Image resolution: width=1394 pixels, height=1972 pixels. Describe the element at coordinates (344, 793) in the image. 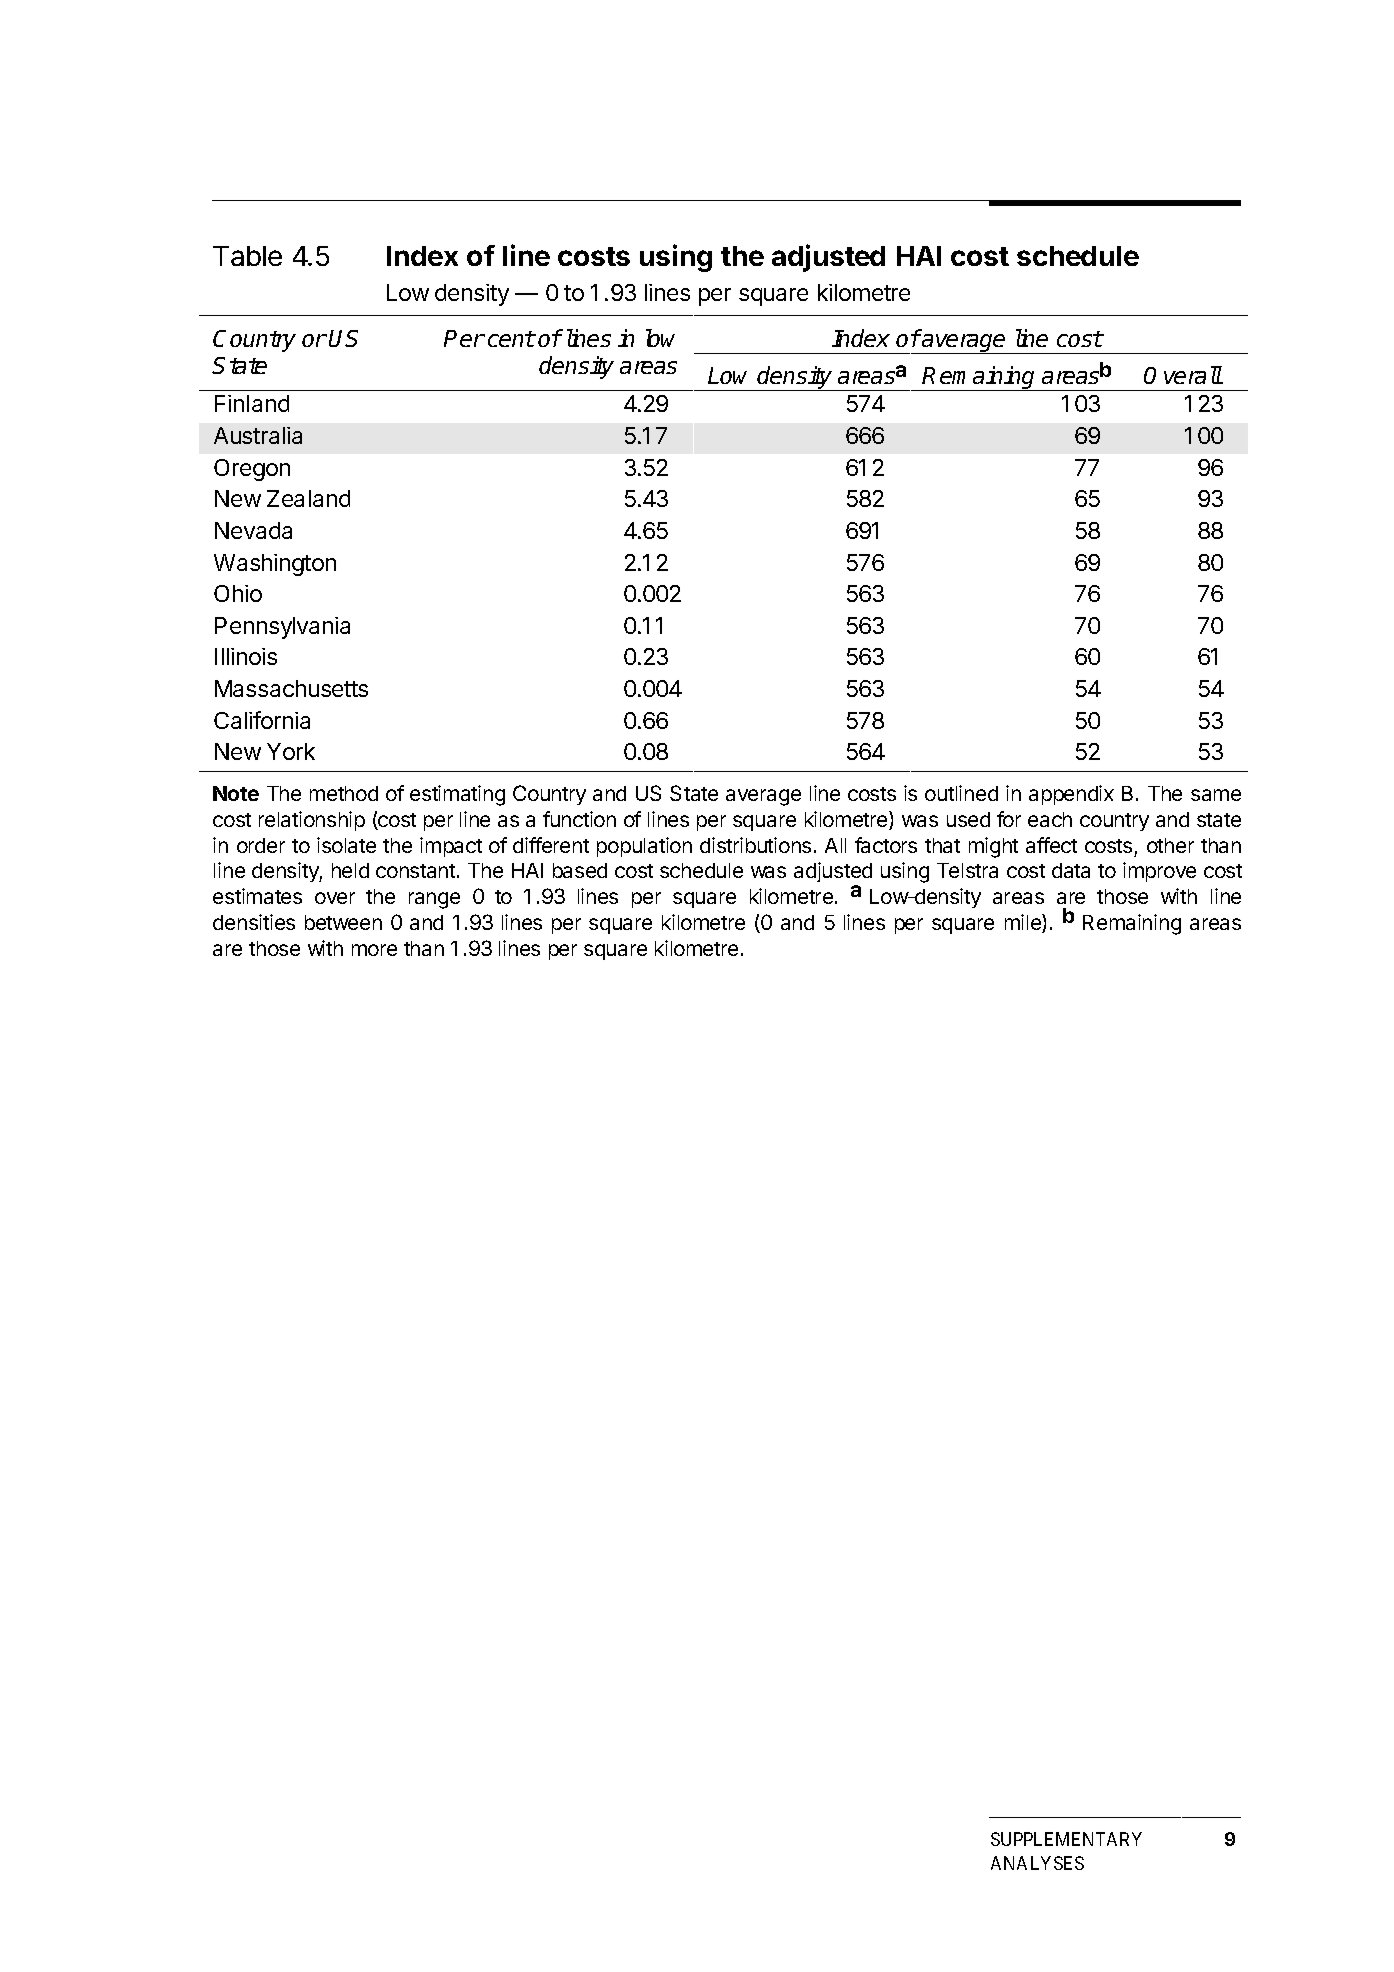

I see `method` at that location.
